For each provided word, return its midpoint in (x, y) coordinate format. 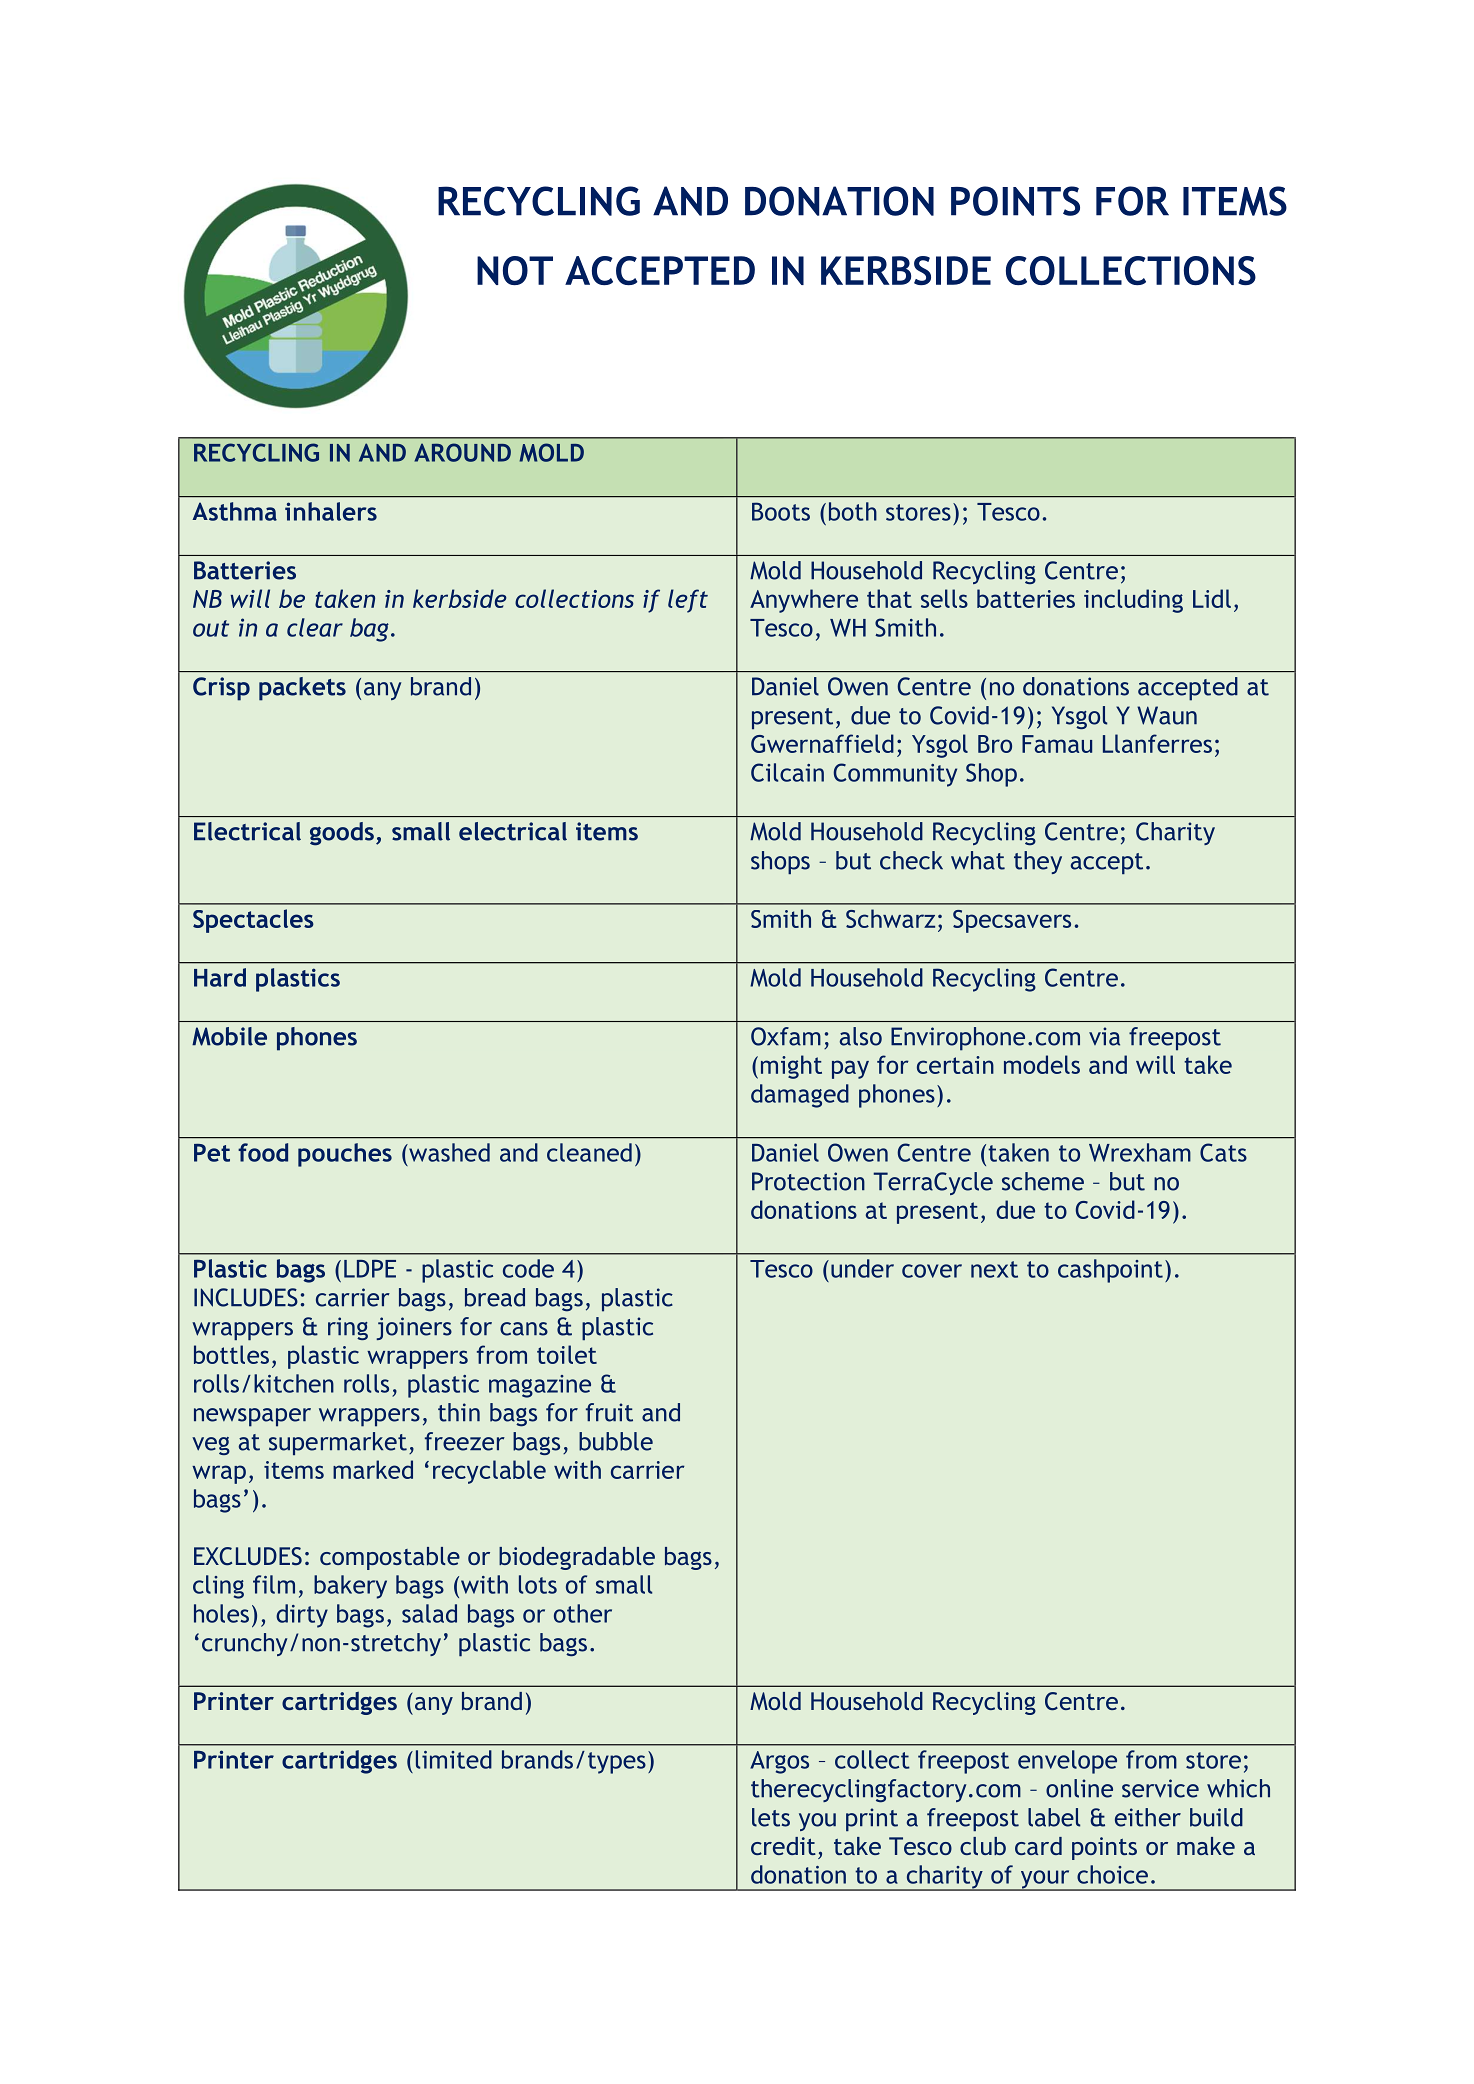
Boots (781, 511)
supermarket (338, 1443)
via (1104, 1036)
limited (454, 1759)
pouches (345, 1155)
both (853, 511)
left (688, 601)
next (994, 1269)
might (791, 1067)
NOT (515, 270)
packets (302, 689)
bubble (616, 1441)
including (1133, 601)
